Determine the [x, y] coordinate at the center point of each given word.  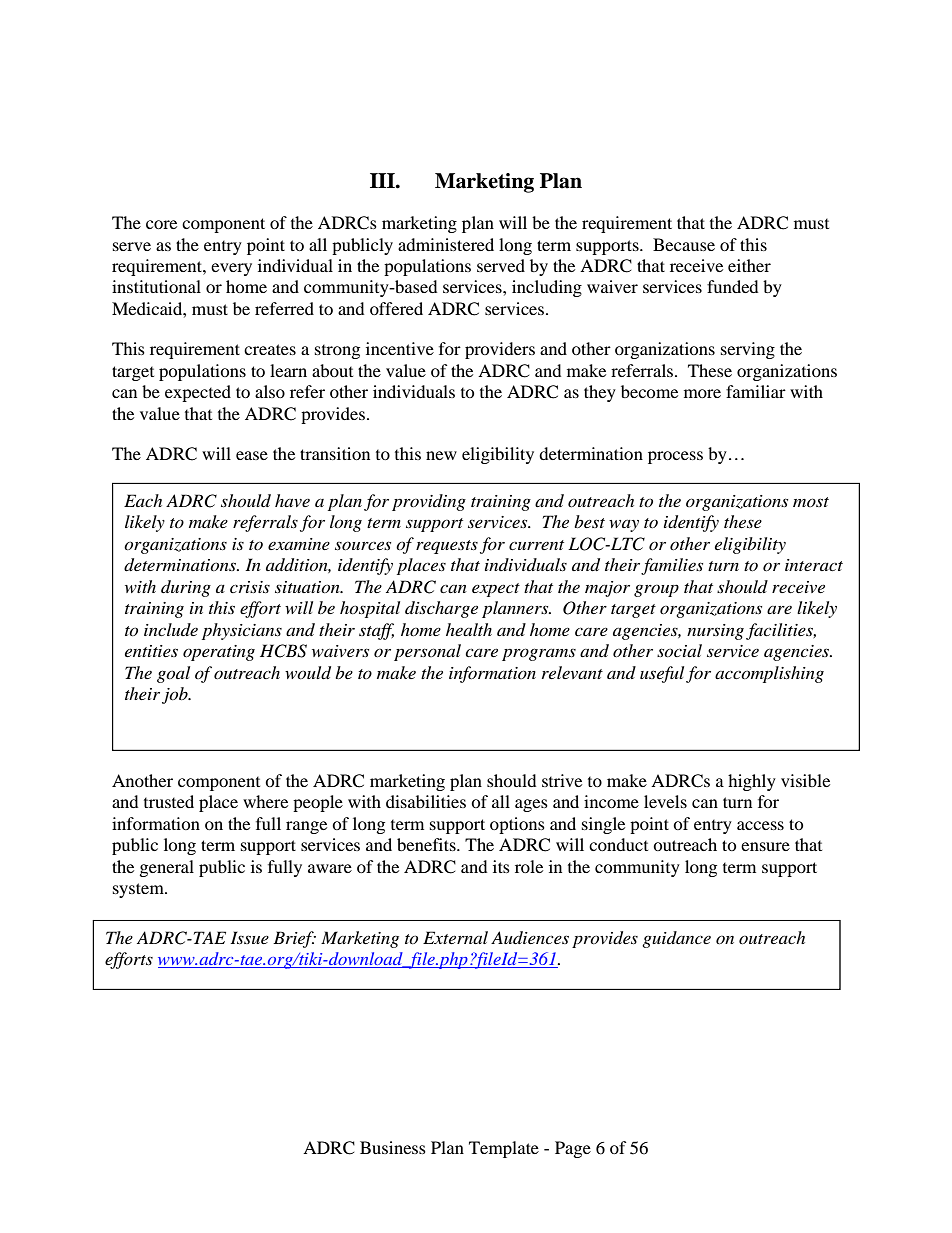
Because [684, 244]
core [161, 224]
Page [573, 1149]
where [265, 801]
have [292, 500]
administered [446, 244]
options [517, 825]
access [760, 825]
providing [429, 502]
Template [504, 1149]
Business [393, 1147]
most [811, 502]
